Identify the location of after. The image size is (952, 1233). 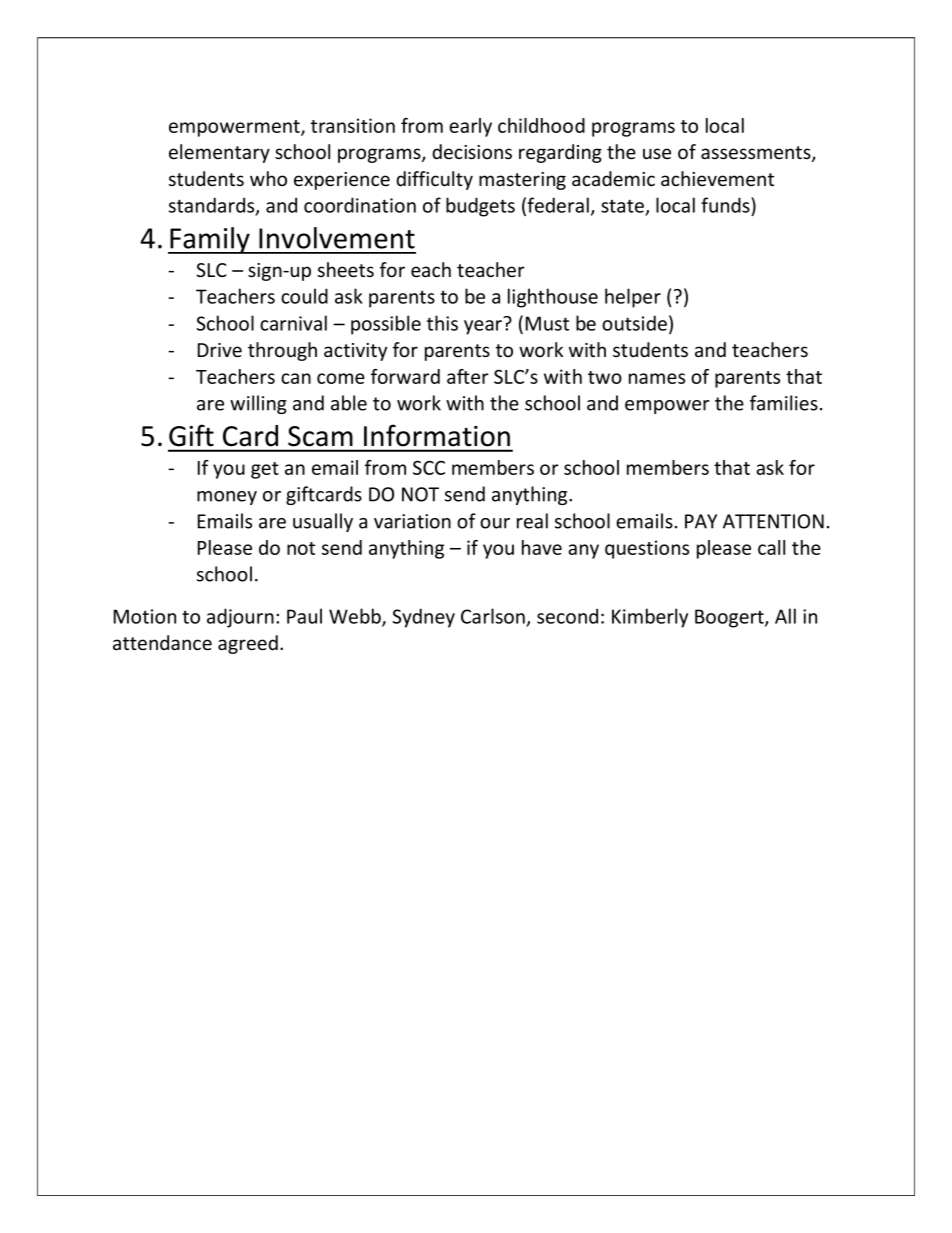
(468, 376).
